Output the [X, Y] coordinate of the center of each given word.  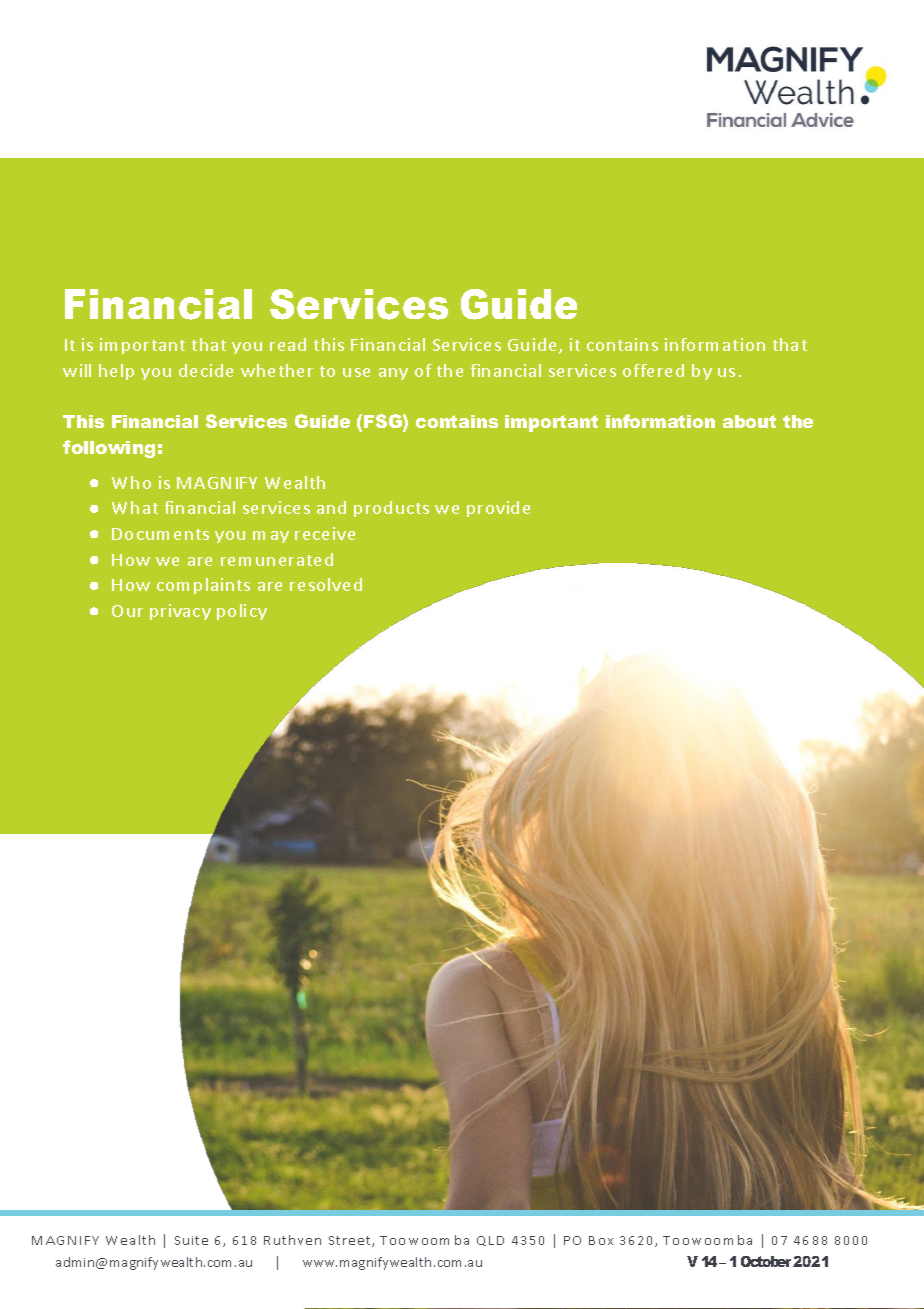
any [393, 374]
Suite [191, 1240]
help [116, 372]
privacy [180, 612]
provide [498, 509]
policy [242, 612]
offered [653, 370]
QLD [490, 1241]
